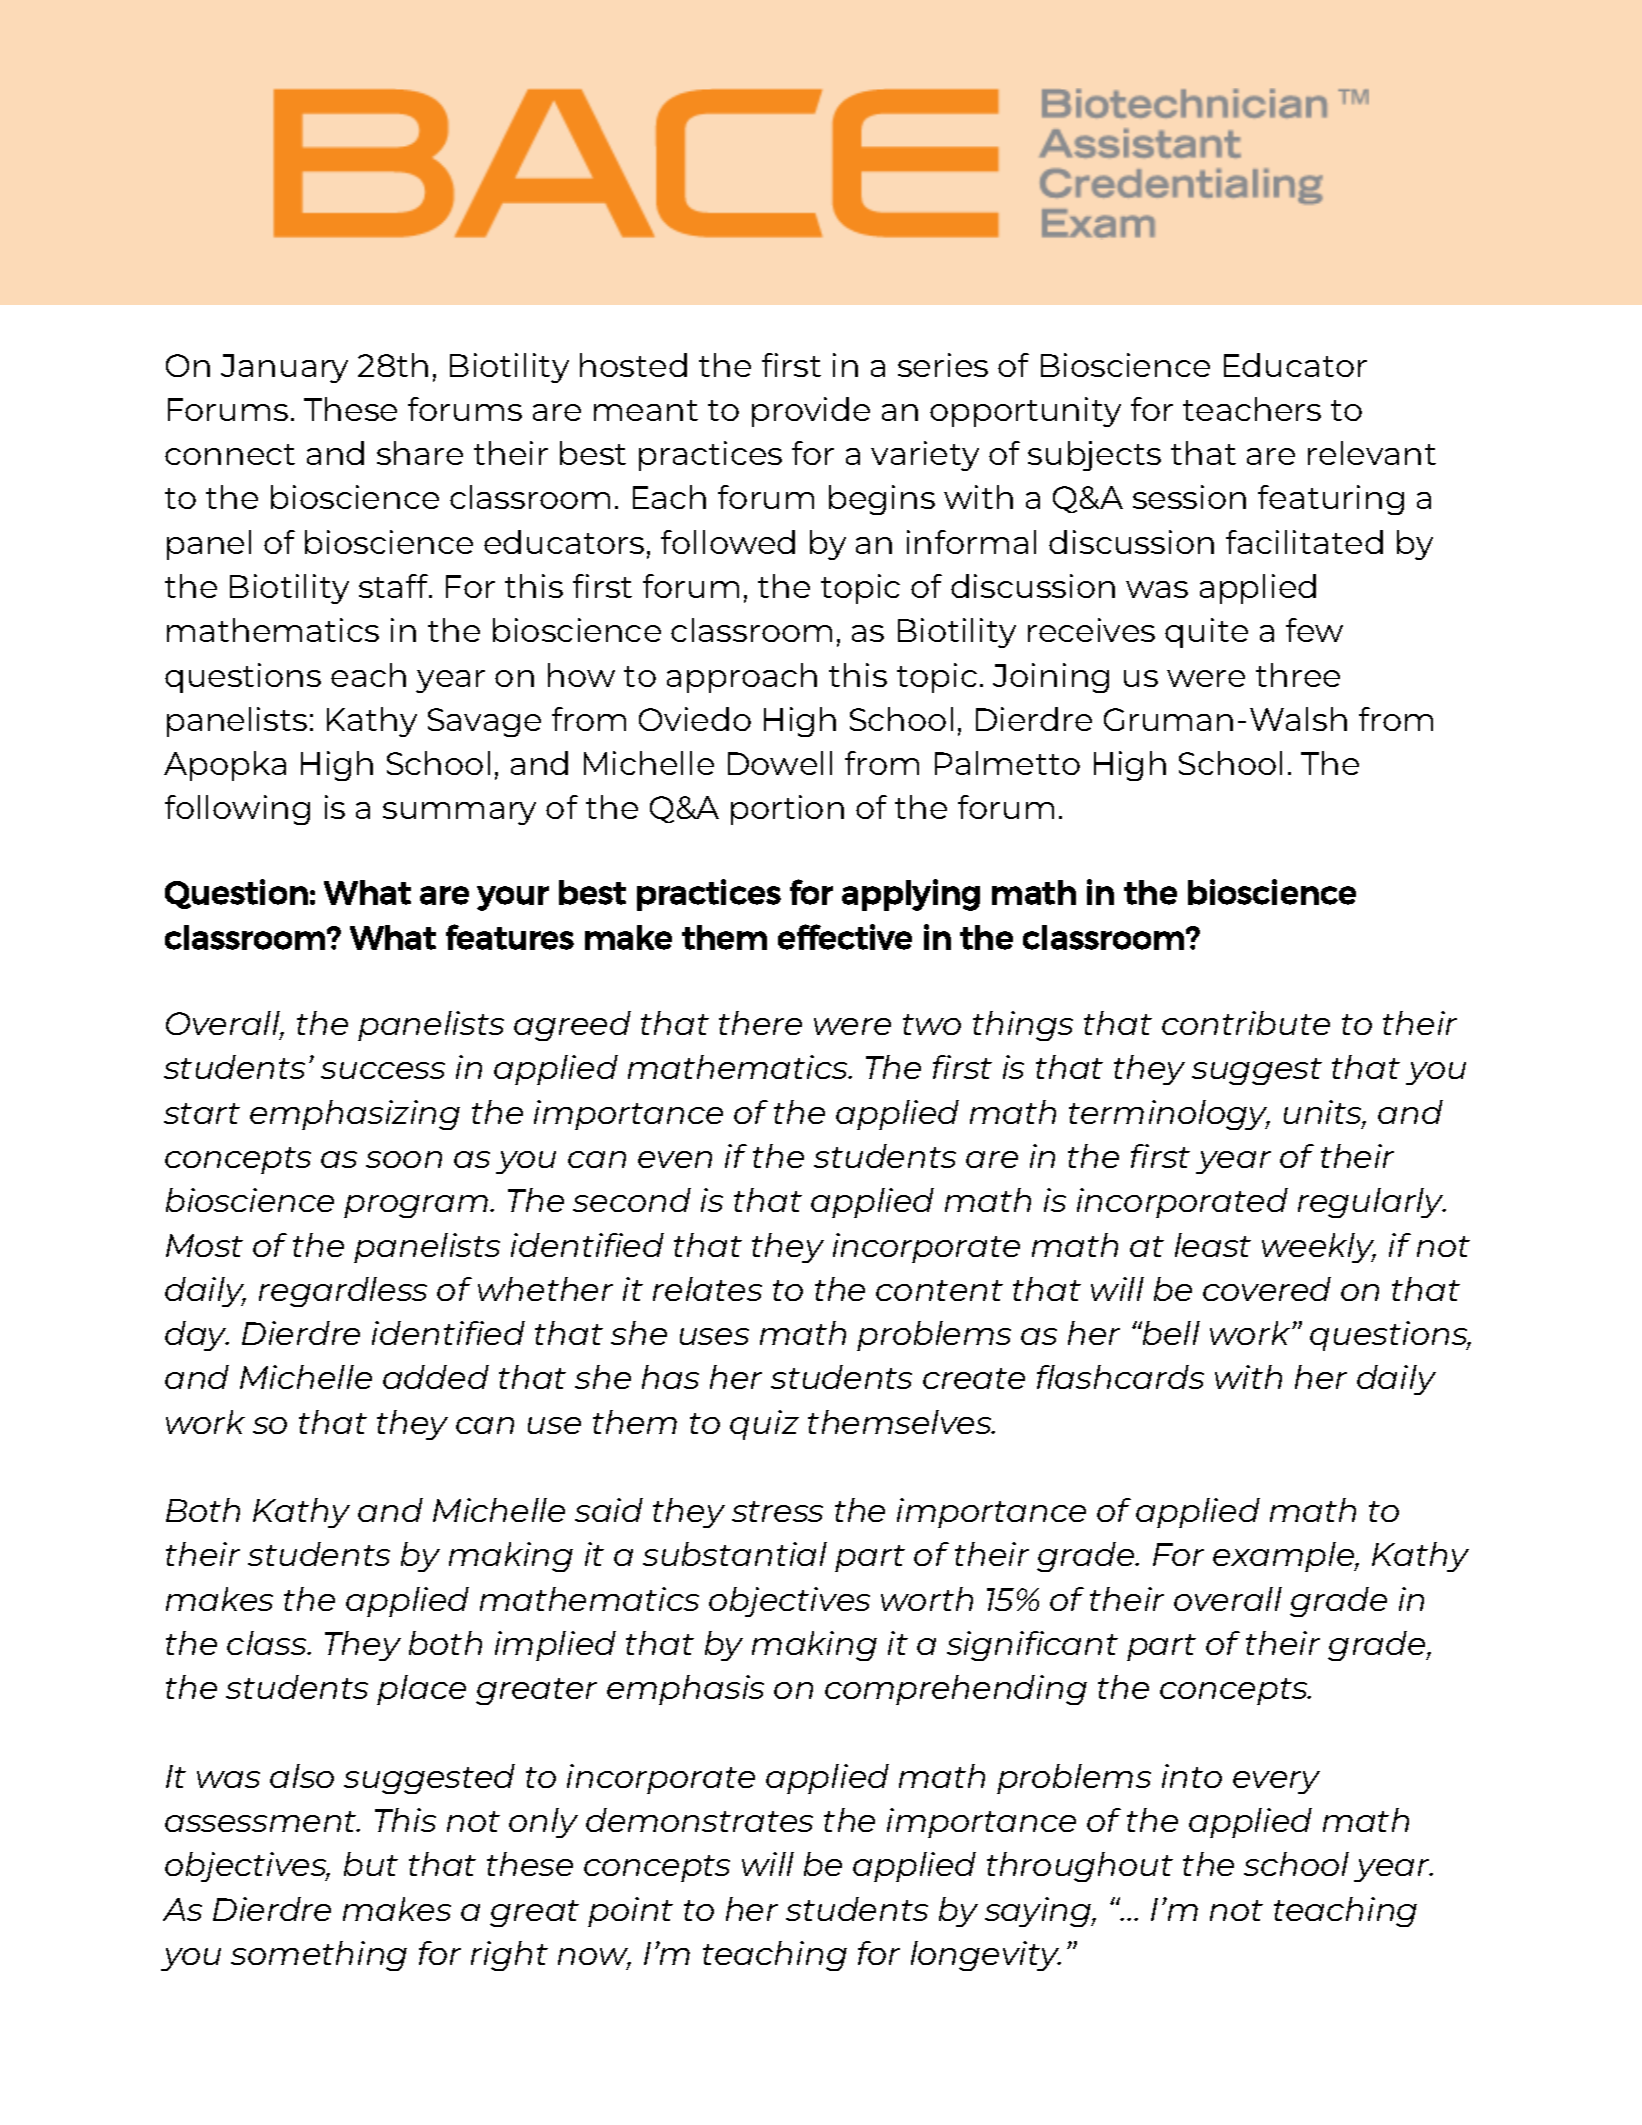 This document has width=1642, height=2125. Describe the element at coordinates (787, 810) in the document. I see `portion` at that location.
